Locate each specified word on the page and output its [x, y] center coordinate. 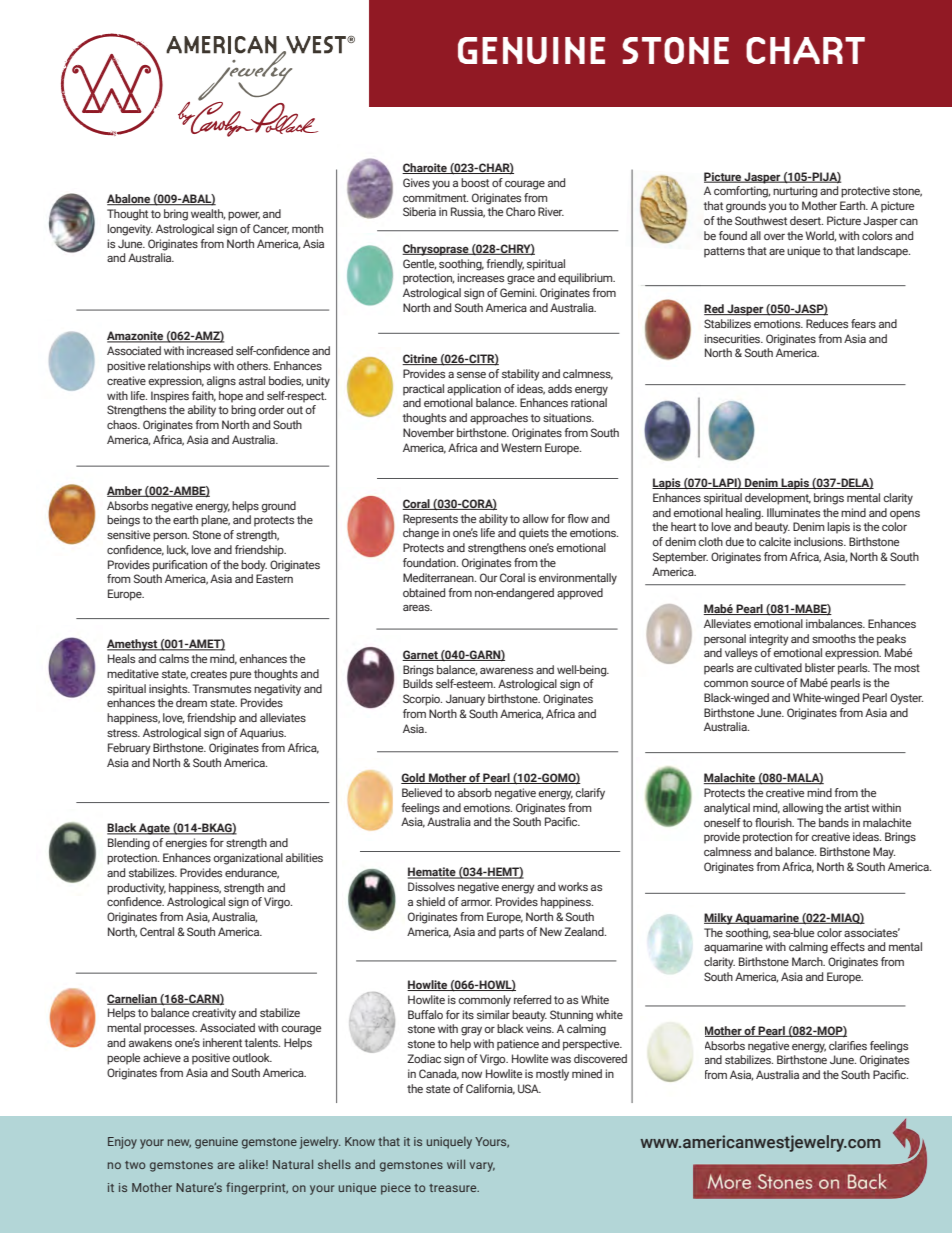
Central [157, 931]
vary [482, 1167]
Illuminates [793, 512]
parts [511, 933]
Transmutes [221, 688]
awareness [506, 671]
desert [806, 220]
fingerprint [257, 1188]
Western [521, 447]
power [244, 216]
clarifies [848, 1045]
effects [847, 946]
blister [820, 667]
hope [231, 397]
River [551, 211]
